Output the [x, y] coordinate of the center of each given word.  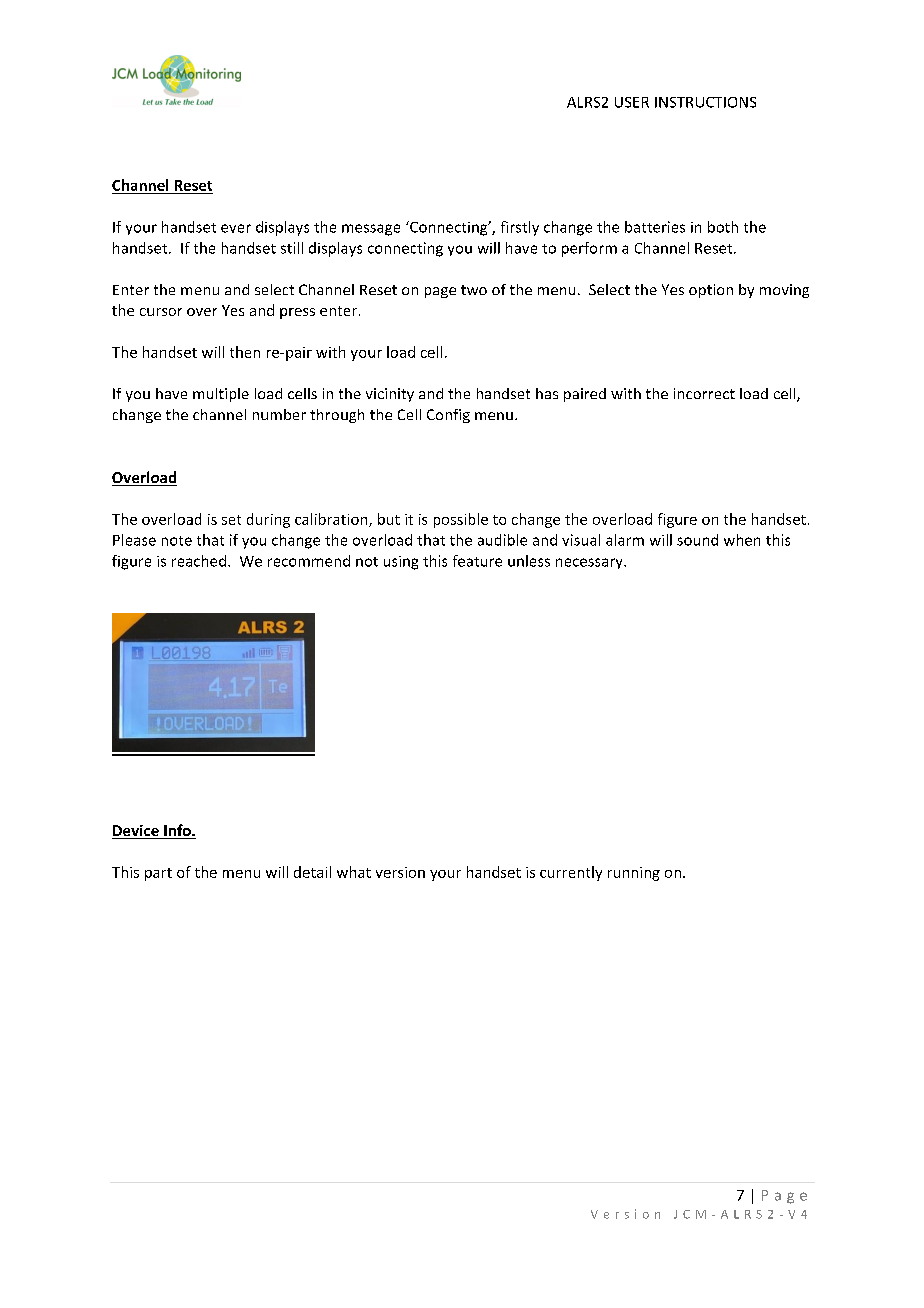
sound [697, 540]
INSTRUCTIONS [705, 102]
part [158, 874]
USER [632, 102]
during [268, 520]
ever [236, 228]
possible [461, 520]
